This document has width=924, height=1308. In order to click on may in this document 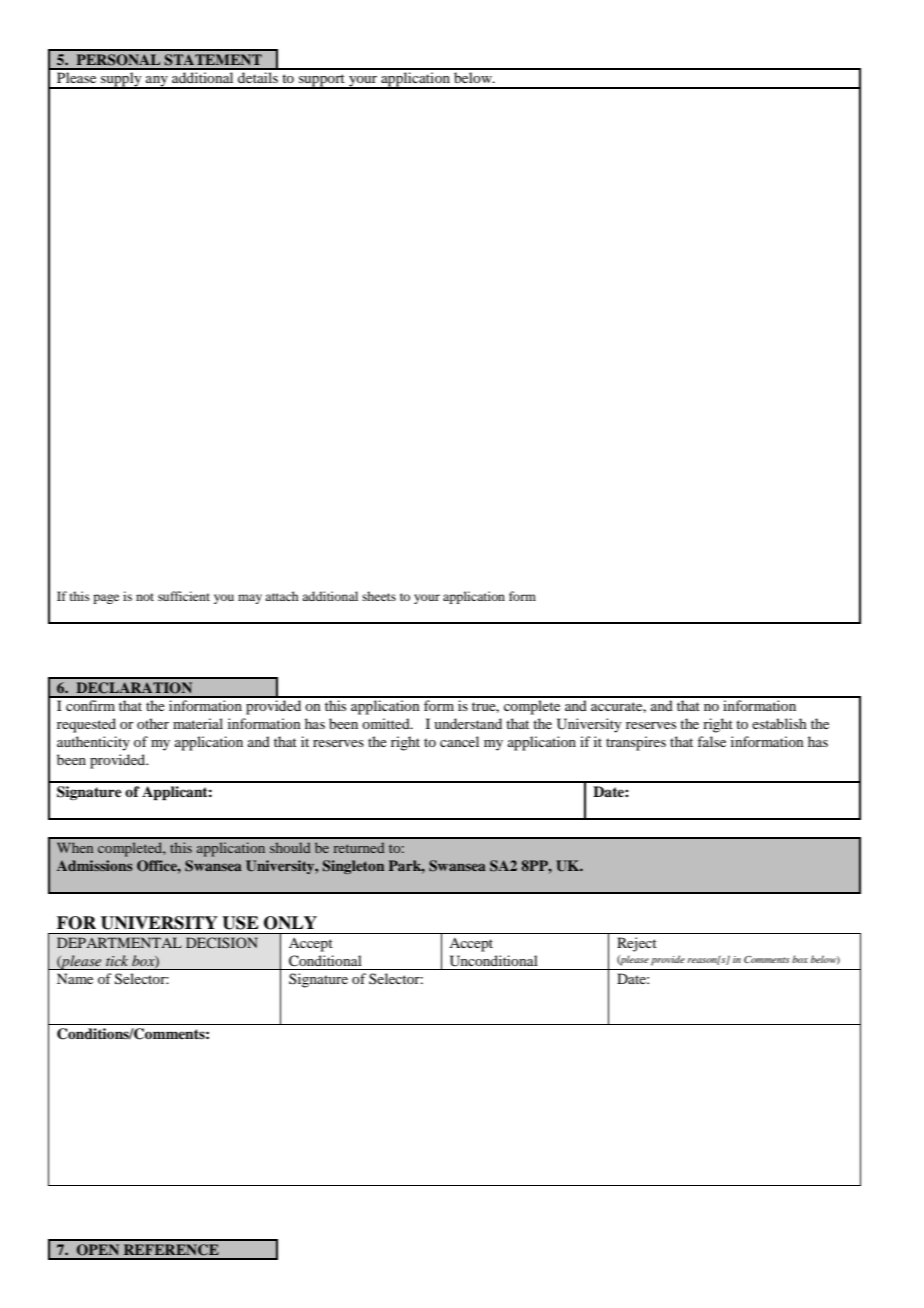, I will do `click(250, 599)`.
